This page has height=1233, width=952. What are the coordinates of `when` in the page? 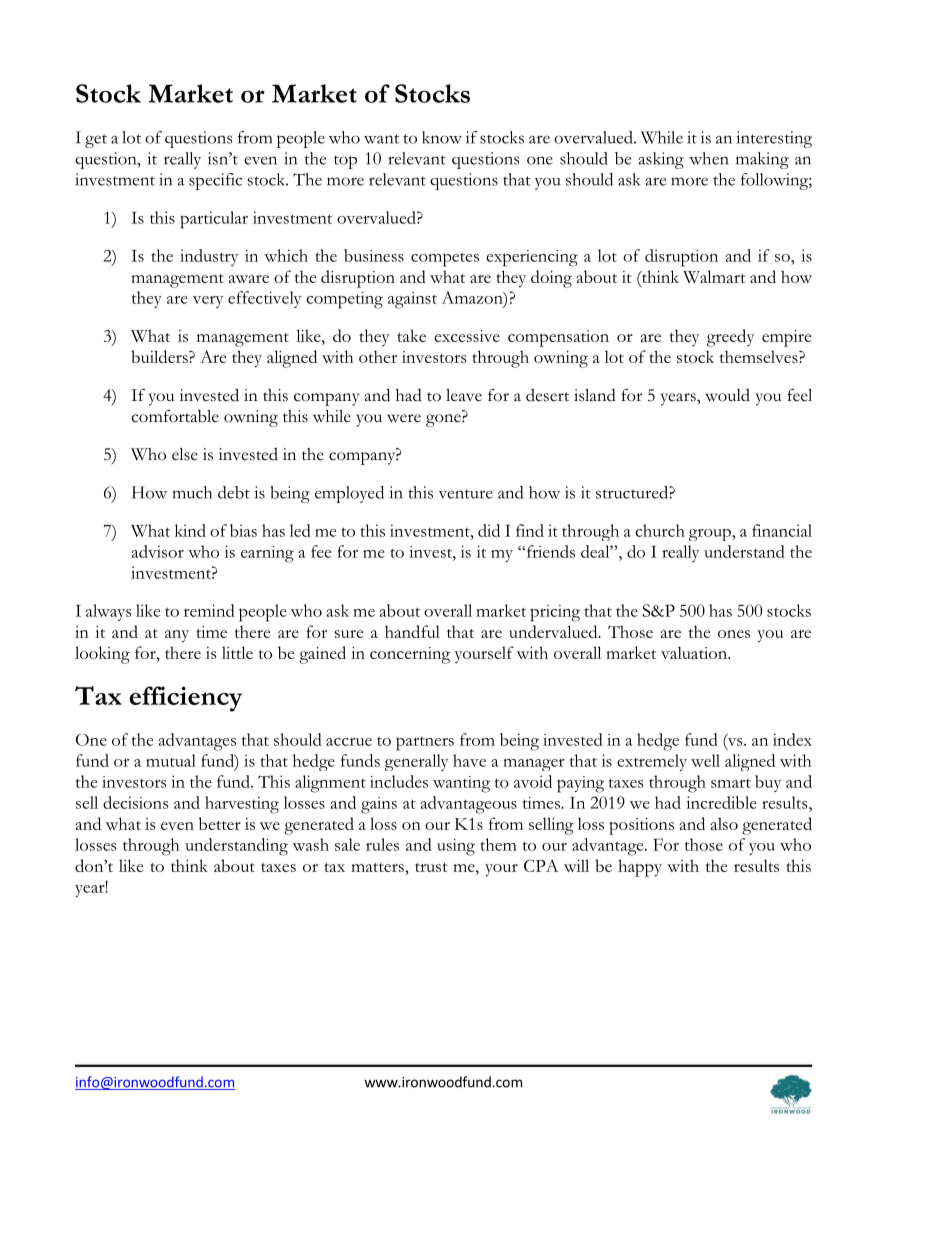 It's located at (709, 158).
